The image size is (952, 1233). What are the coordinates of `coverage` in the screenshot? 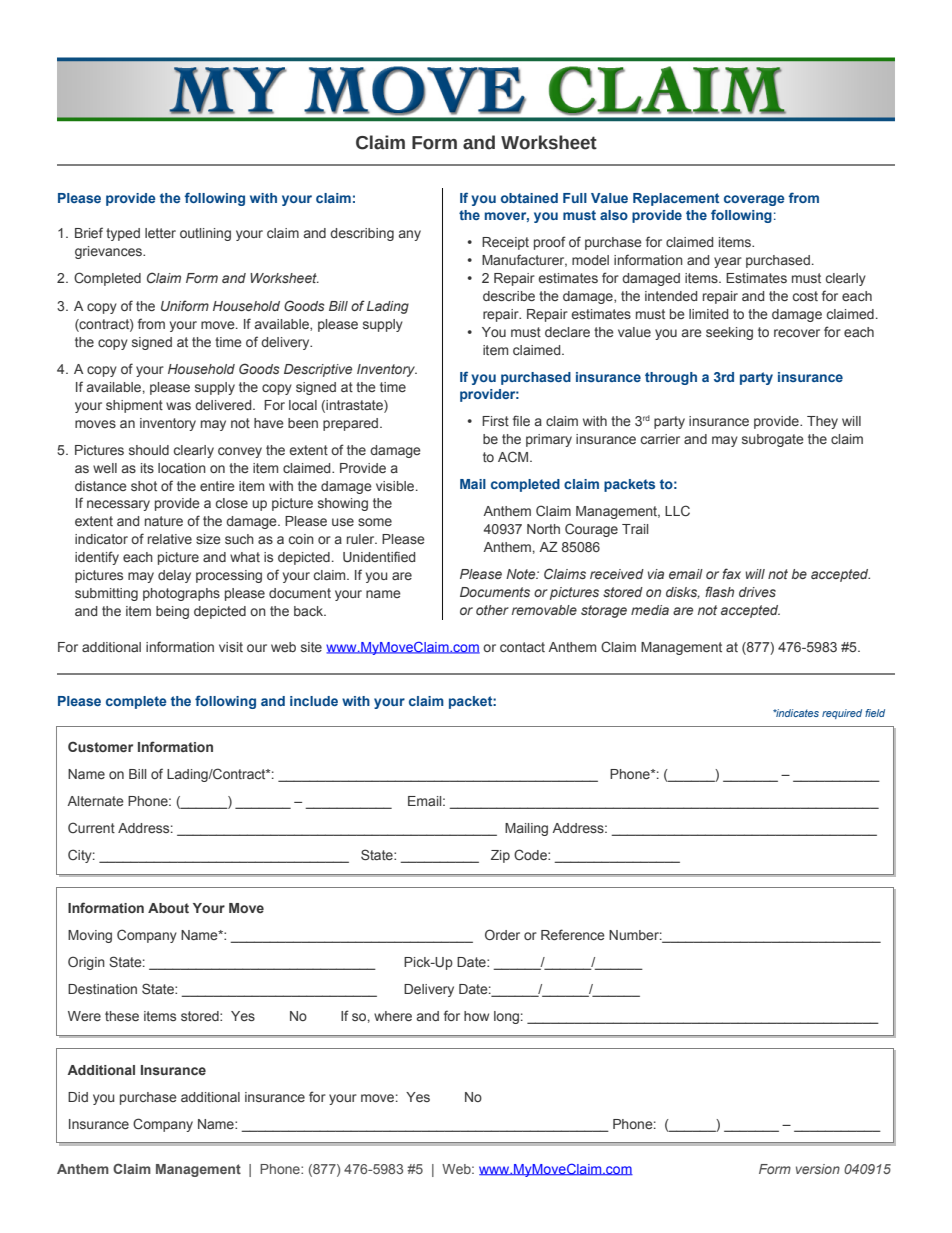 It's located at (754, 200).
